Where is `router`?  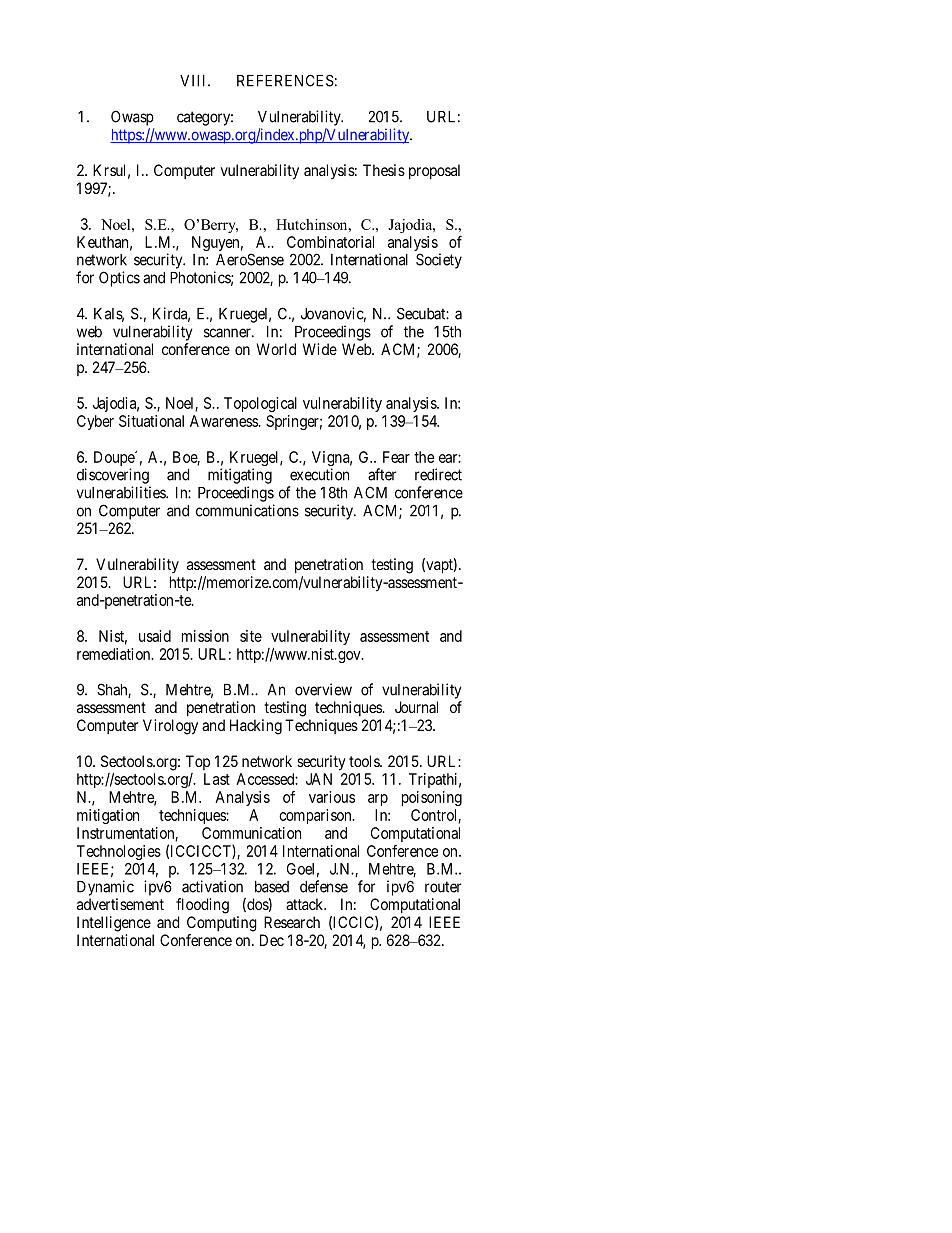
router is located at coordinates (443, 887).
